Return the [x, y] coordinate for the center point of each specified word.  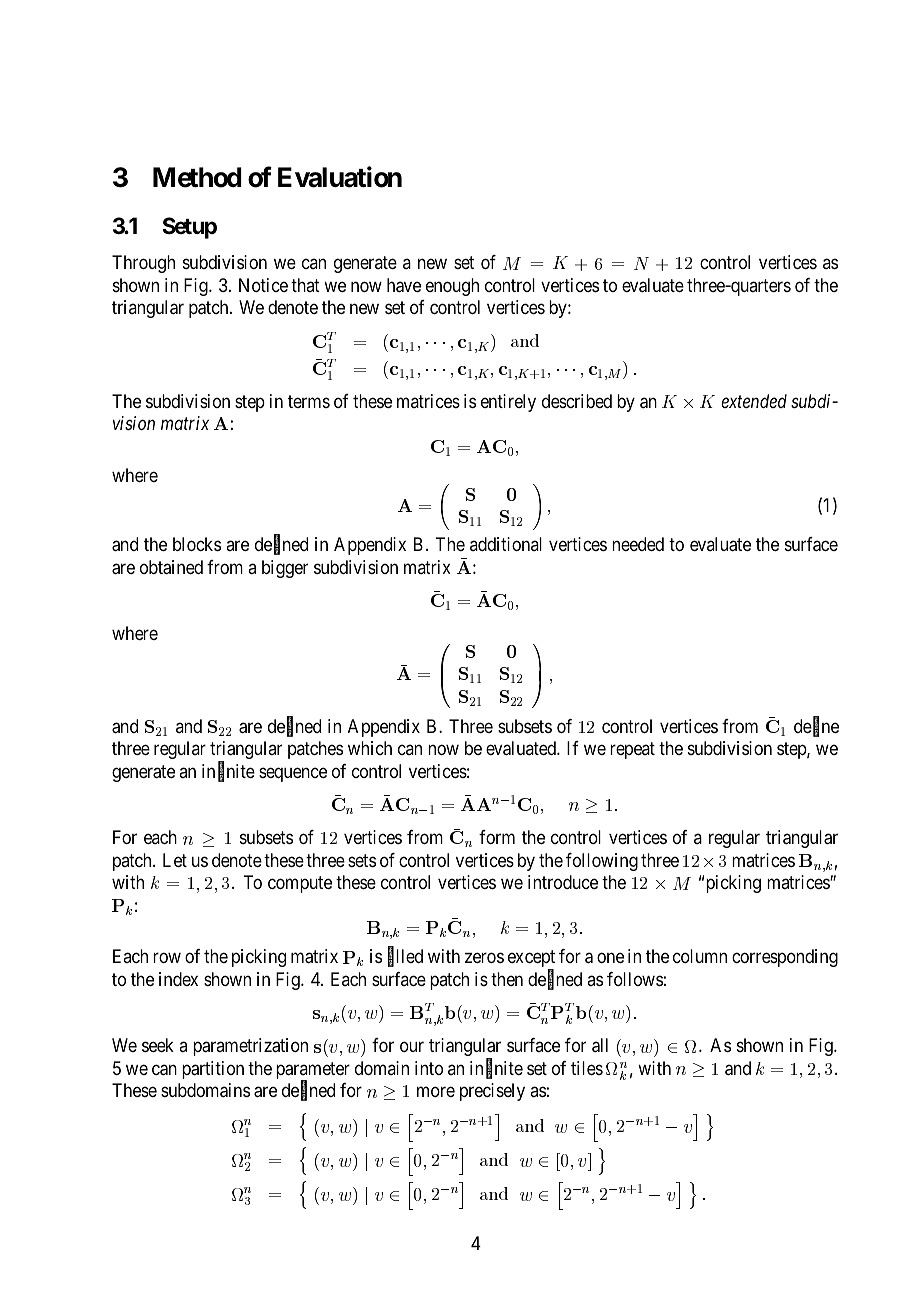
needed [638, 544]
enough [452, 287]
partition [213, 1070]
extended [754, 401]
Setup [189, 228]
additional [506, 544]
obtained [171, 567]
